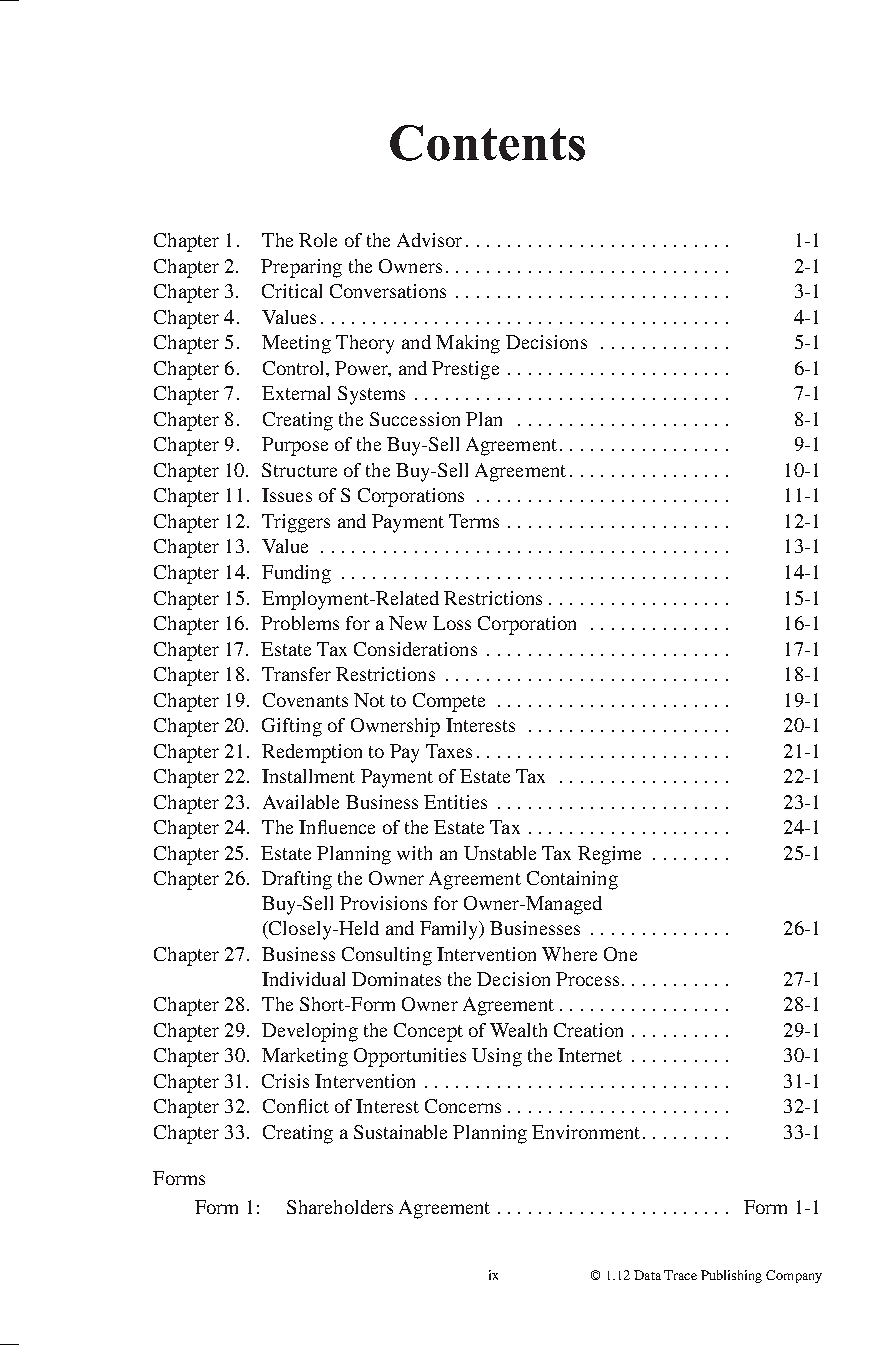 This page has width=896, height=1345. What do you see at coordinates (487, 143) in the page?
I see `Contents` at bounding box center [487, 143].
